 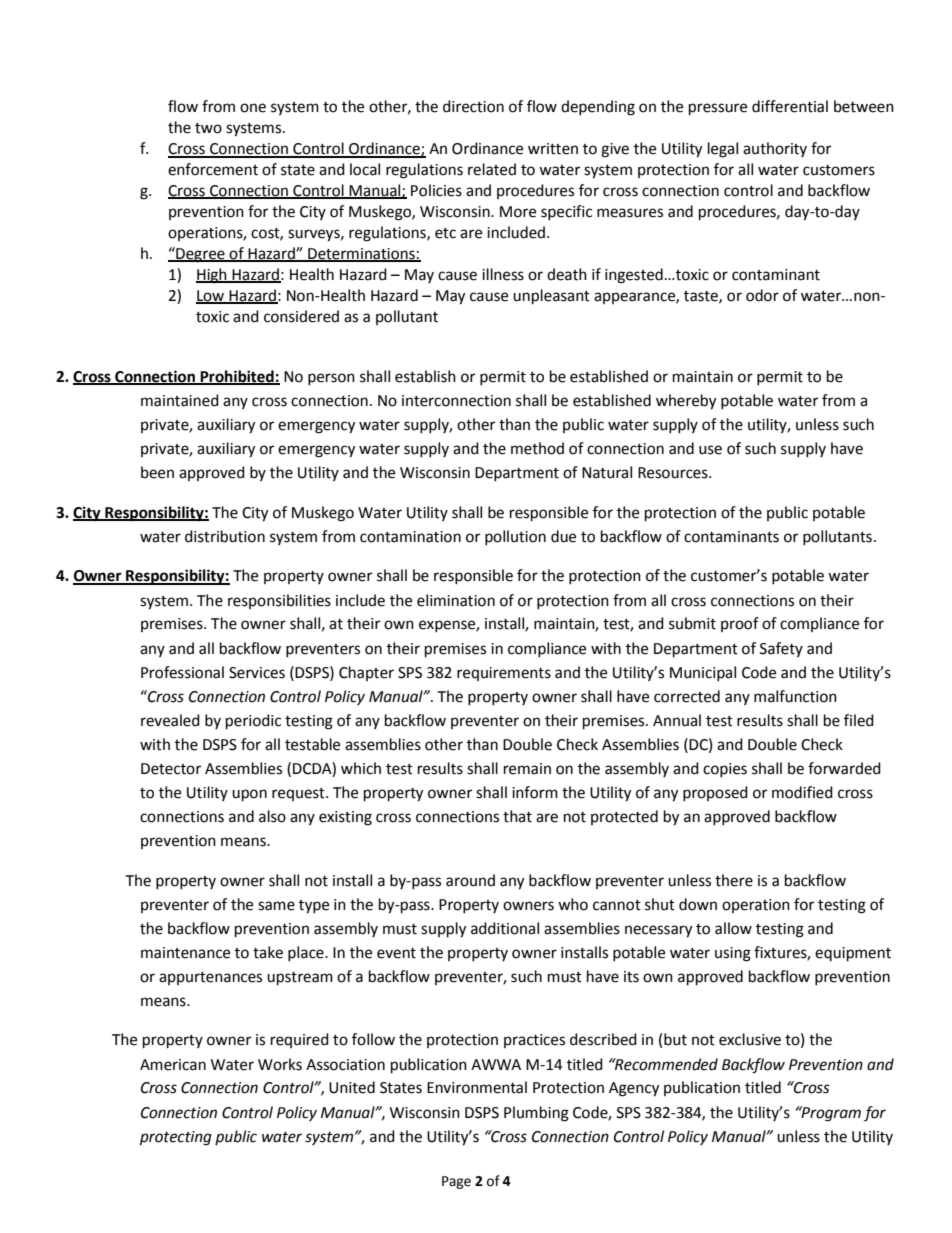 I want to click on requirements, so click(x=504, y=674).
